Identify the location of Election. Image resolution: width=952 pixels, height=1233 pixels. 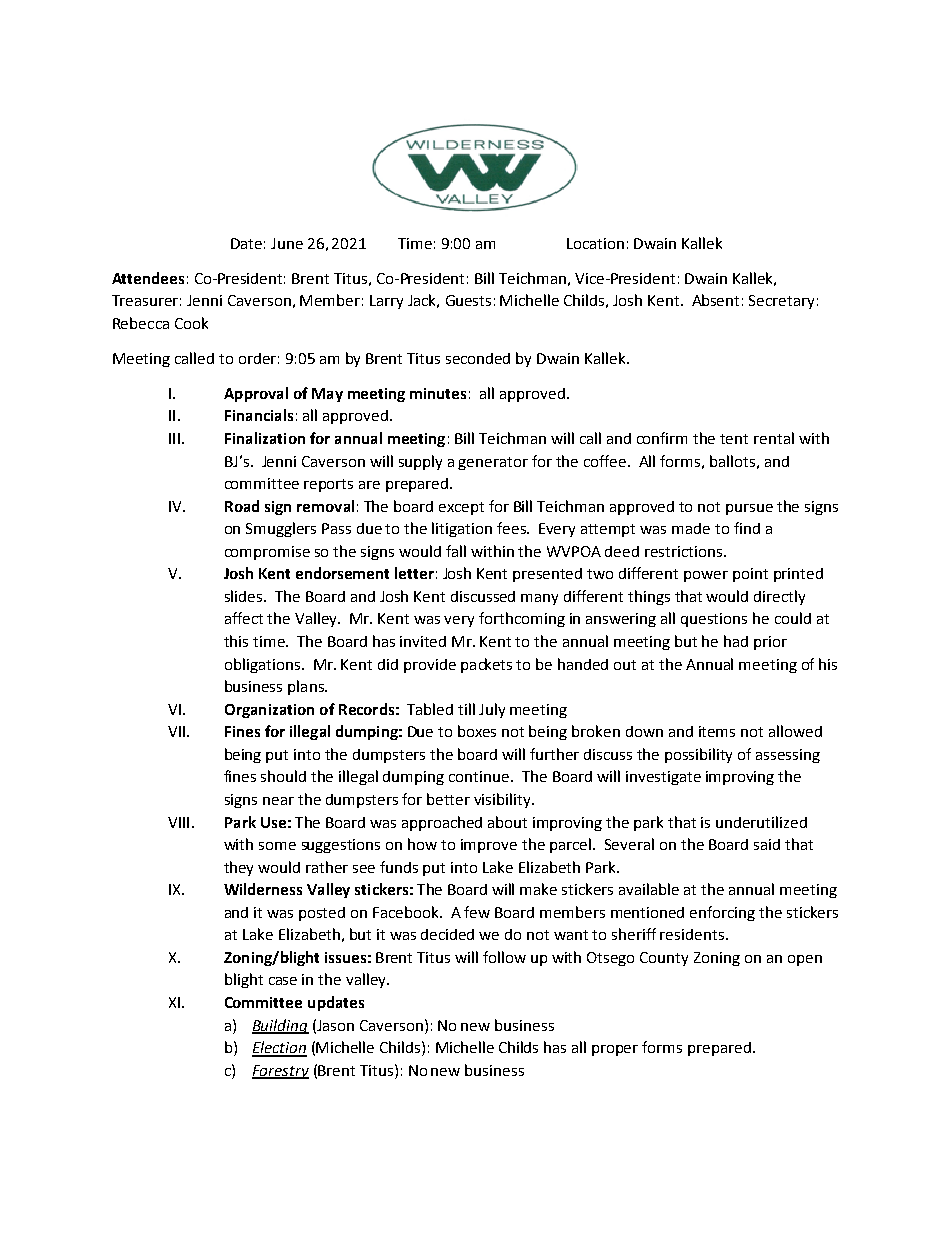
(279, 1048).
